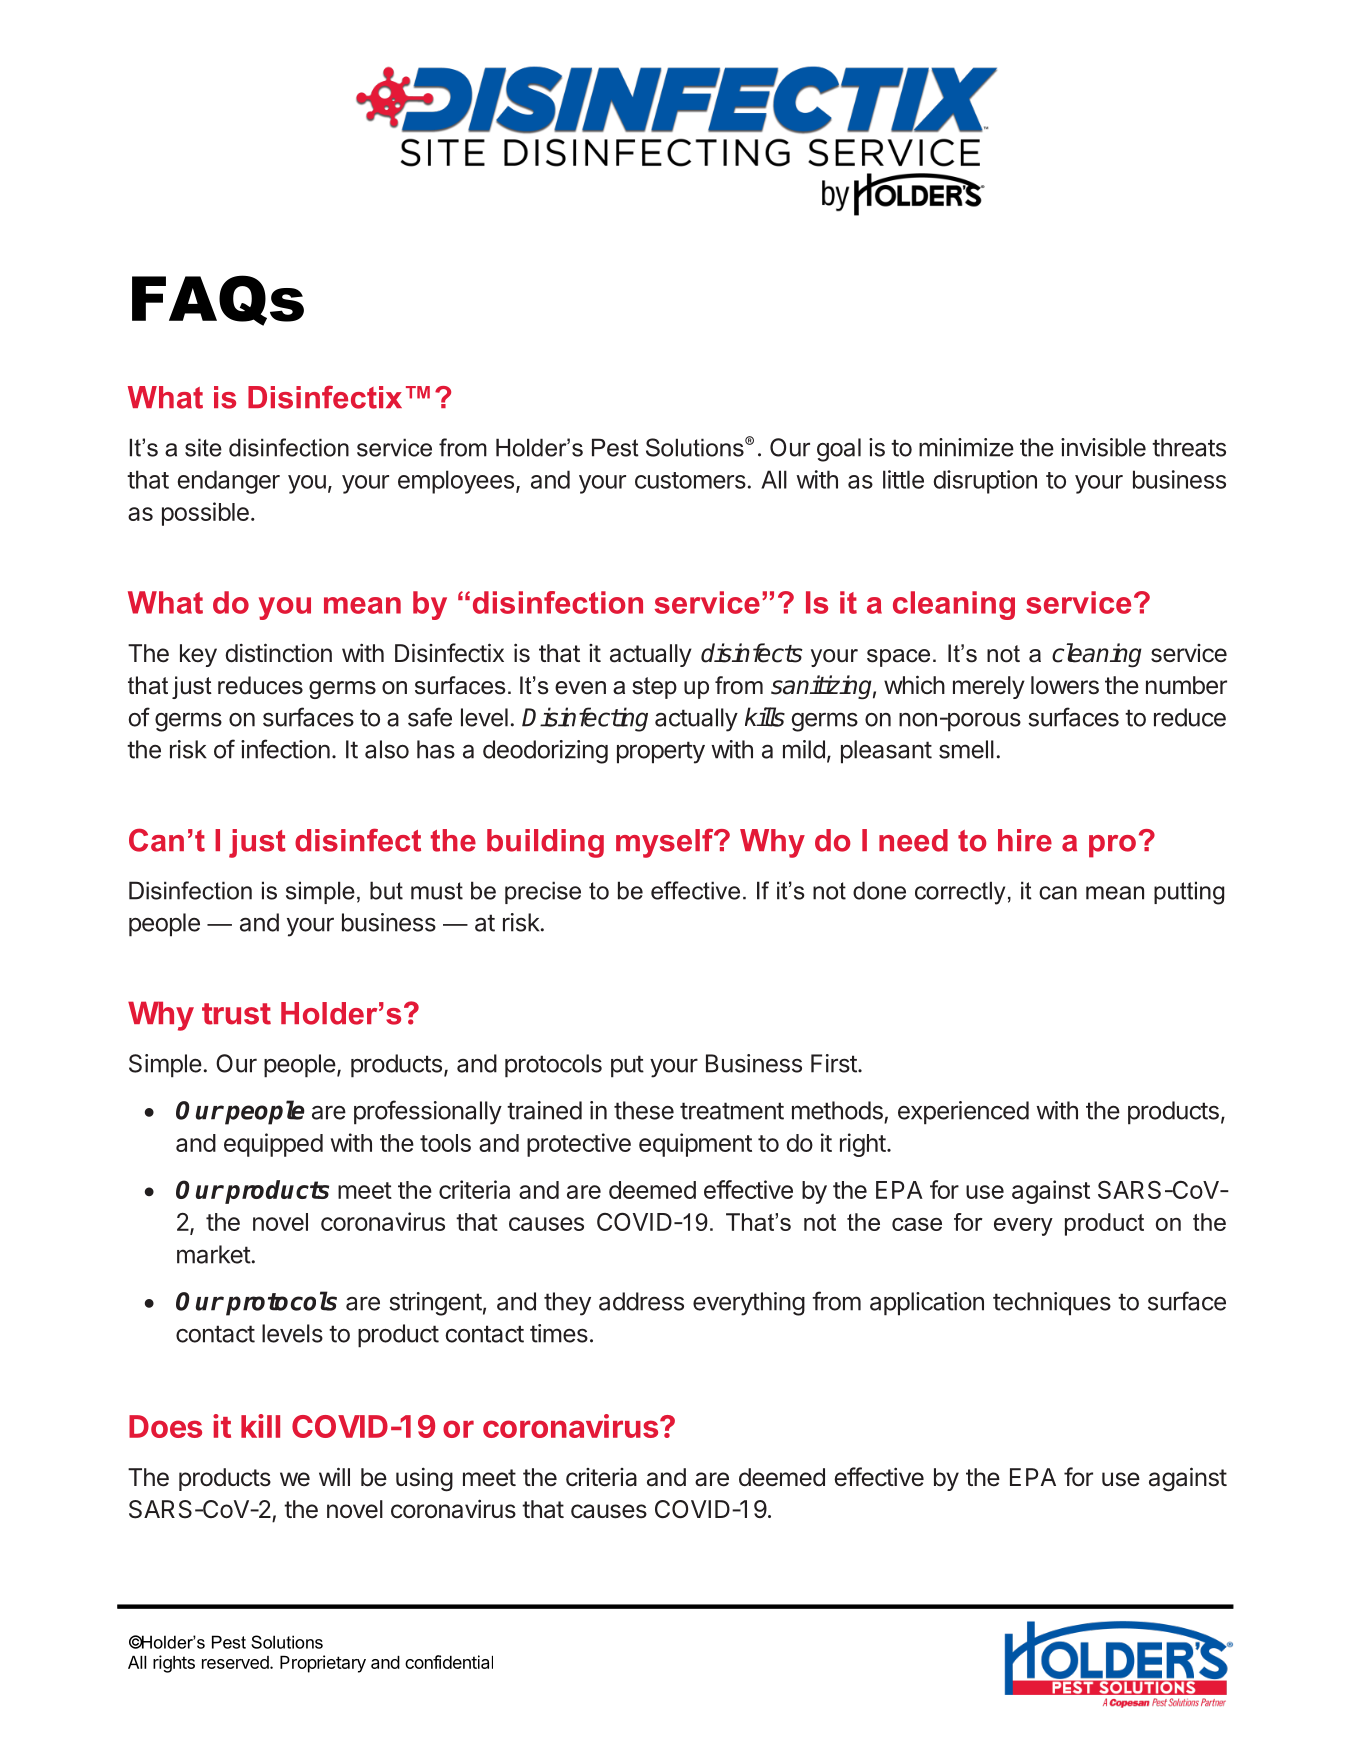 This image has height=1752, width=1354. I want to click on these, so click(644, 1110).
